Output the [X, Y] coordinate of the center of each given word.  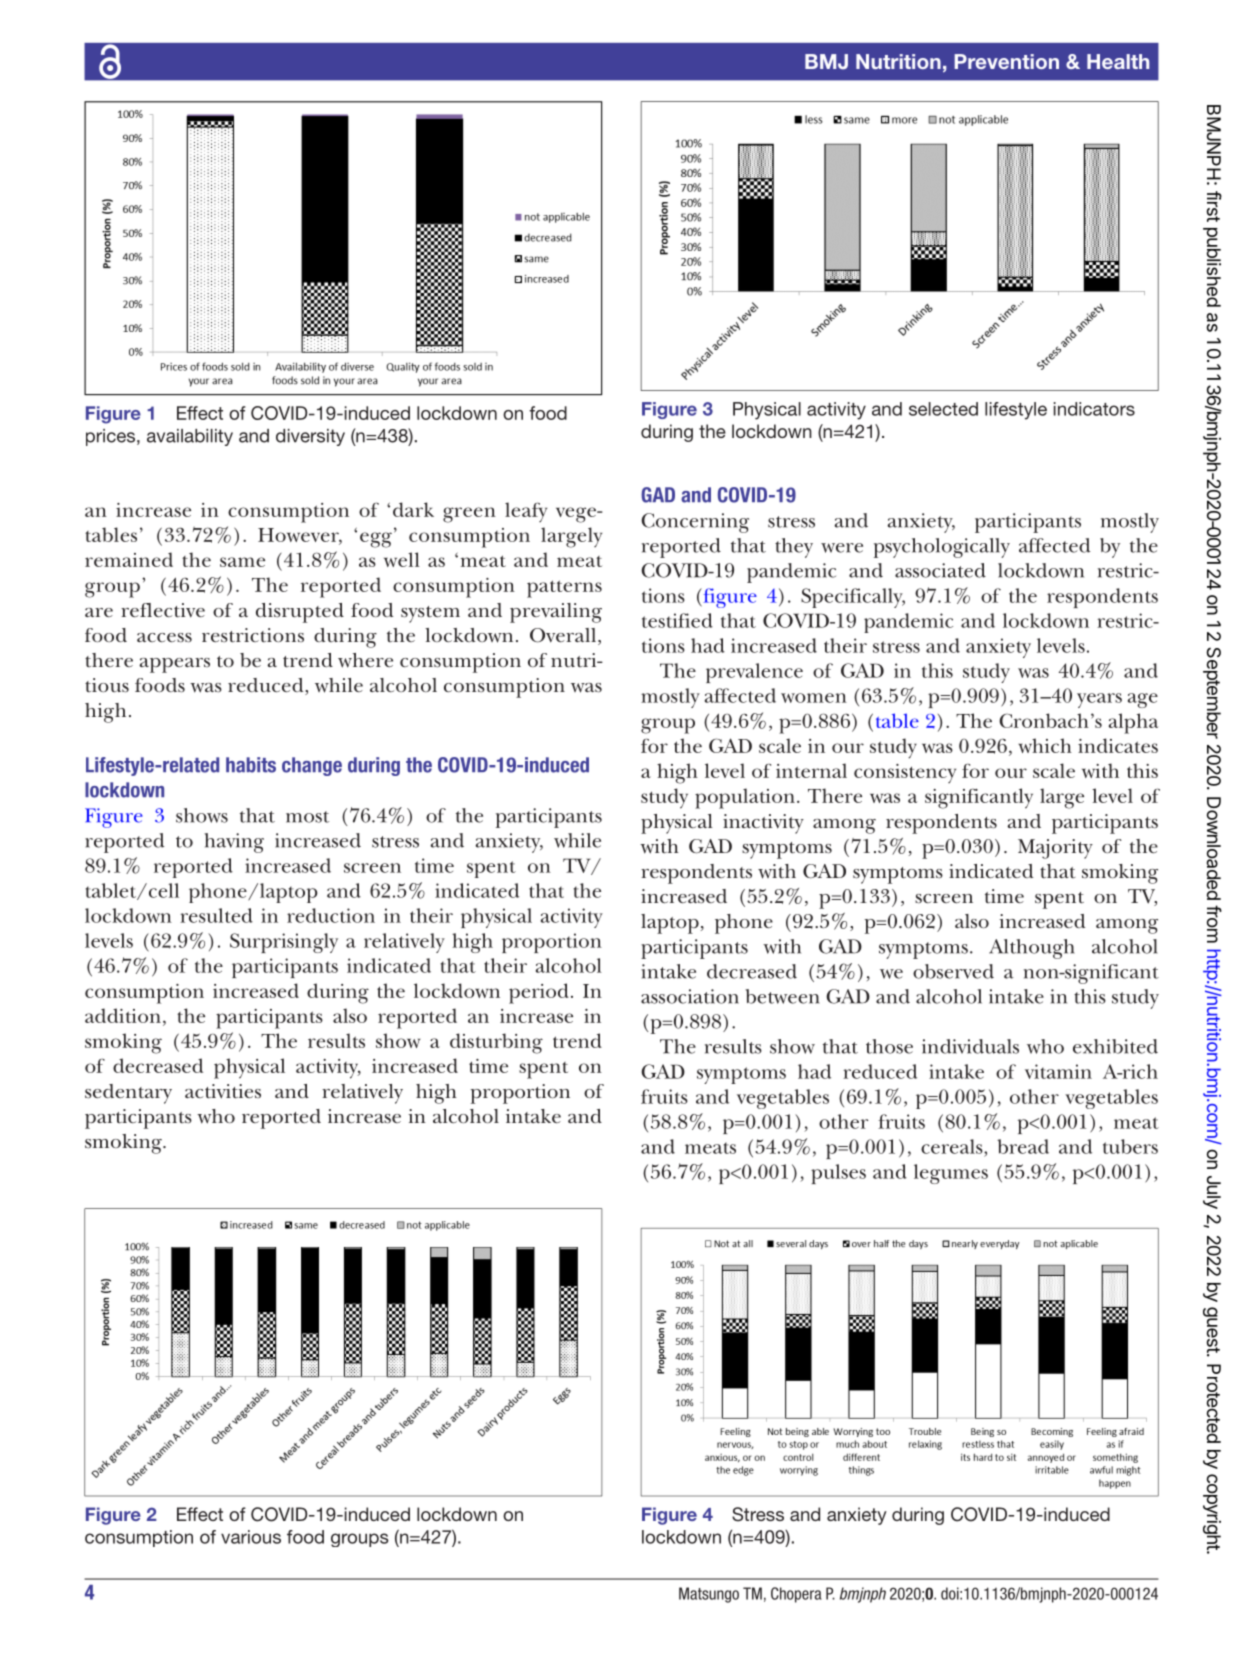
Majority [1055, 849]
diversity [310, 437]
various [251, 1537]
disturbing [496, 1043]
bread [1023, 1146]
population [745, 798]
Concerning [695, 523]
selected [943, 409]
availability [190, 437]
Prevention [1006, 61]
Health [1118, 61]
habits [251, 765]
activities [223, 1091]
